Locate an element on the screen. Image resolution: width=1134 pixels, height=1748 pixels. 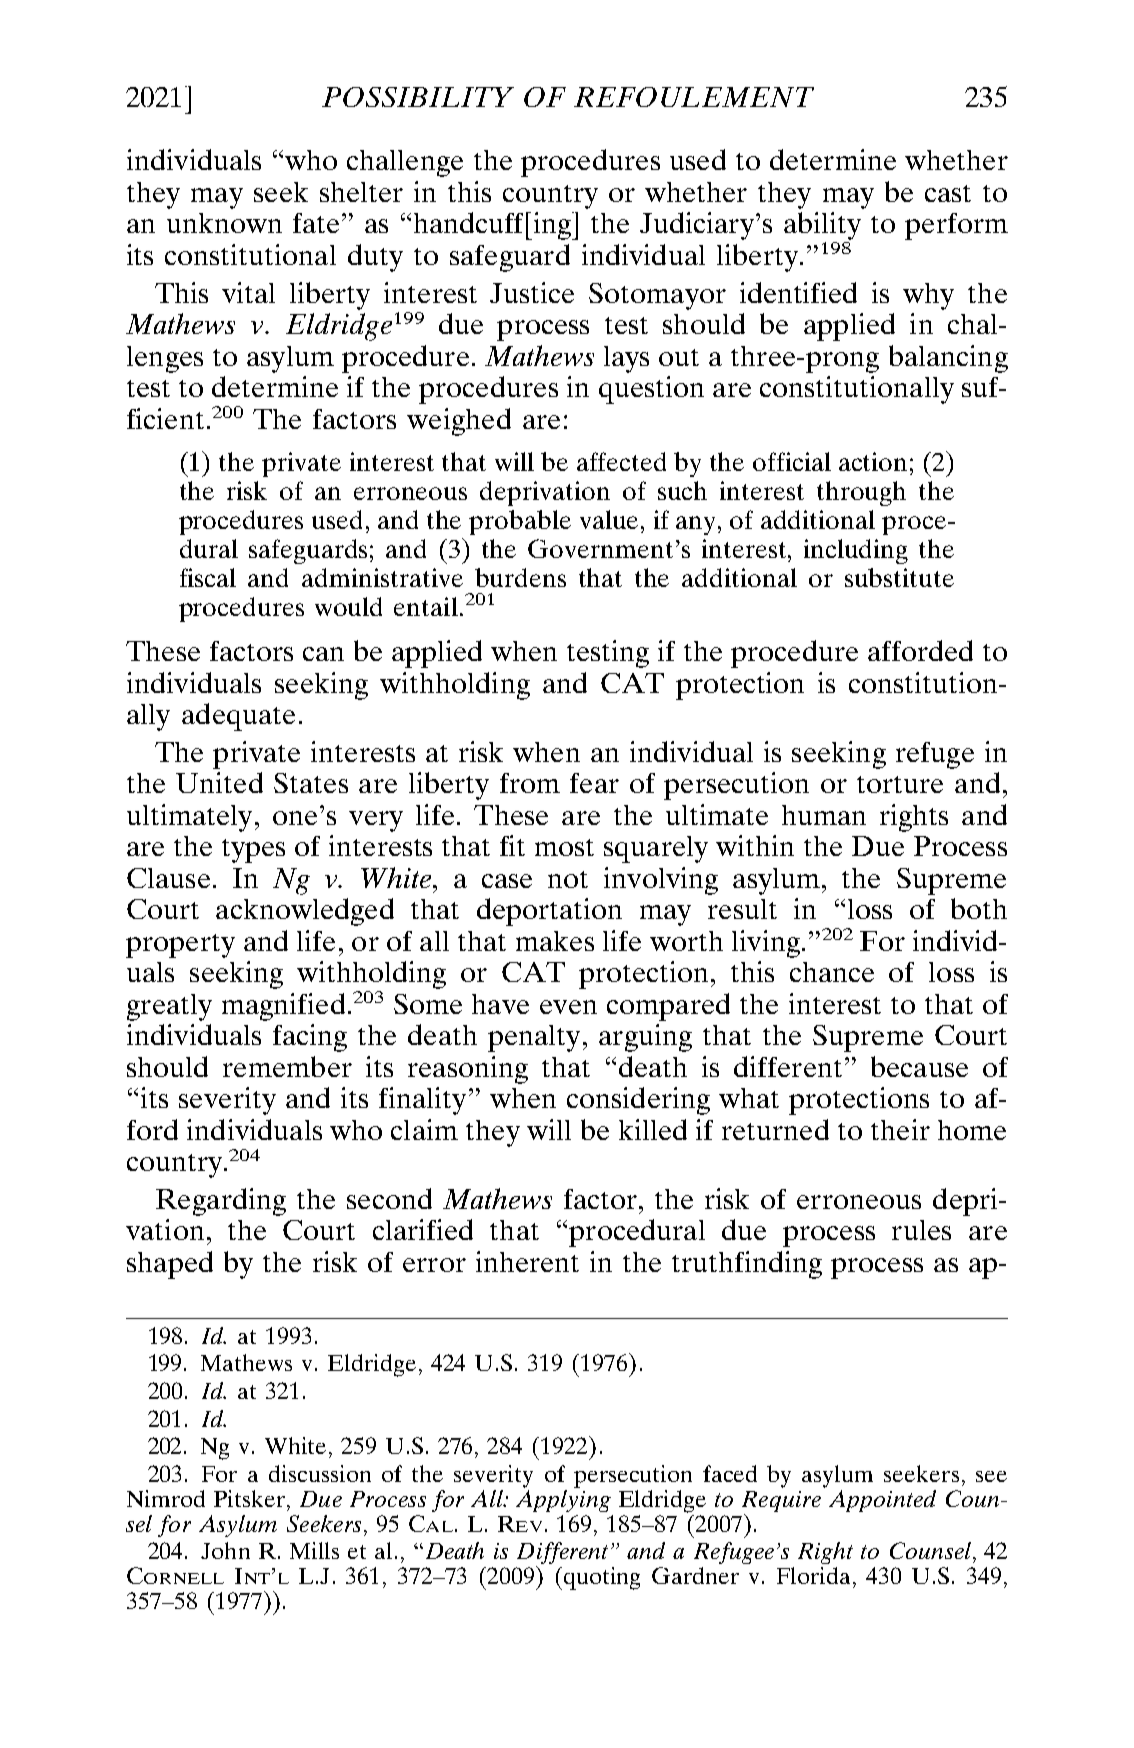
can is located at coordinates (323, 654).
